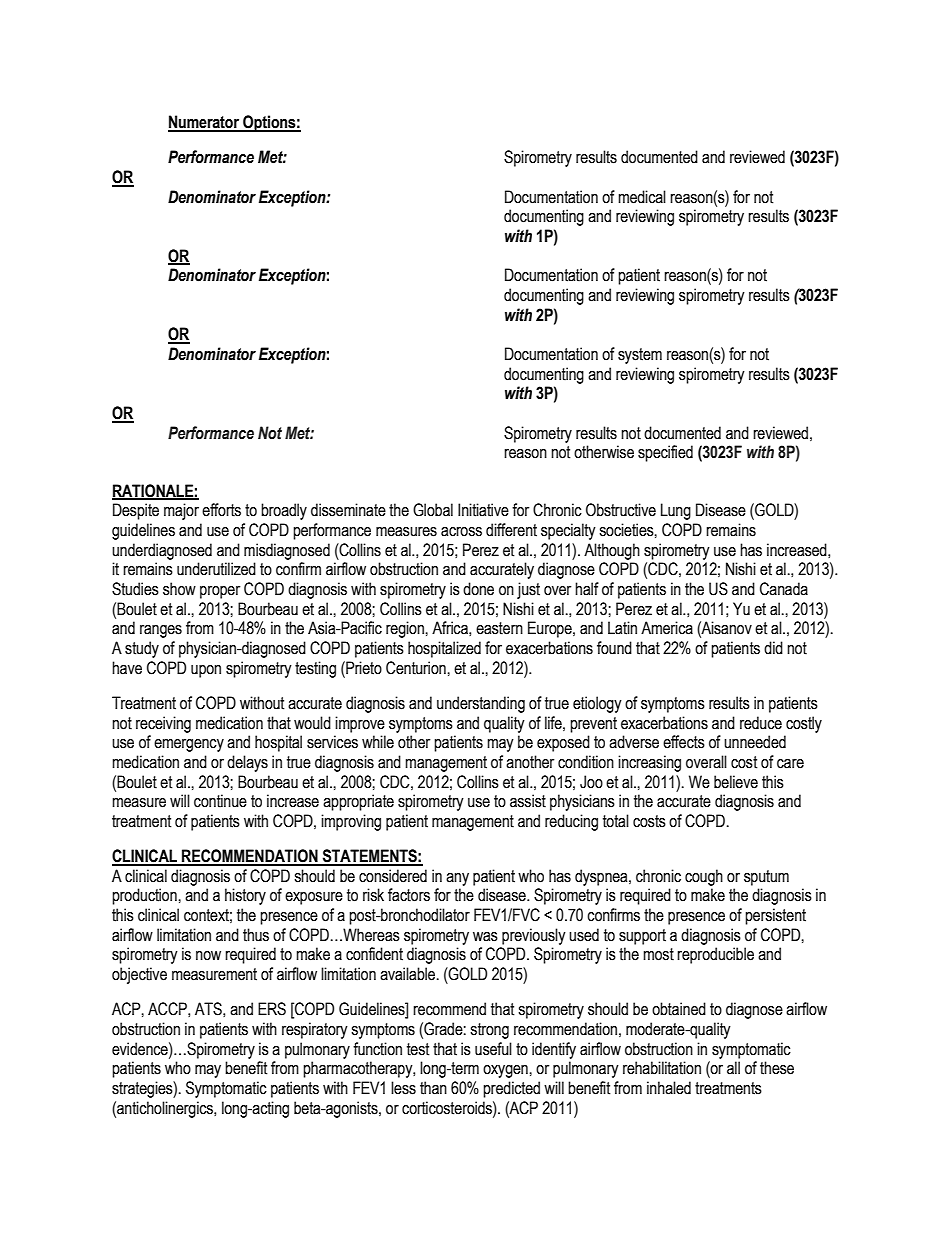 This page has height=1233, width=952. I want to click on effects, so click(684, 742).
